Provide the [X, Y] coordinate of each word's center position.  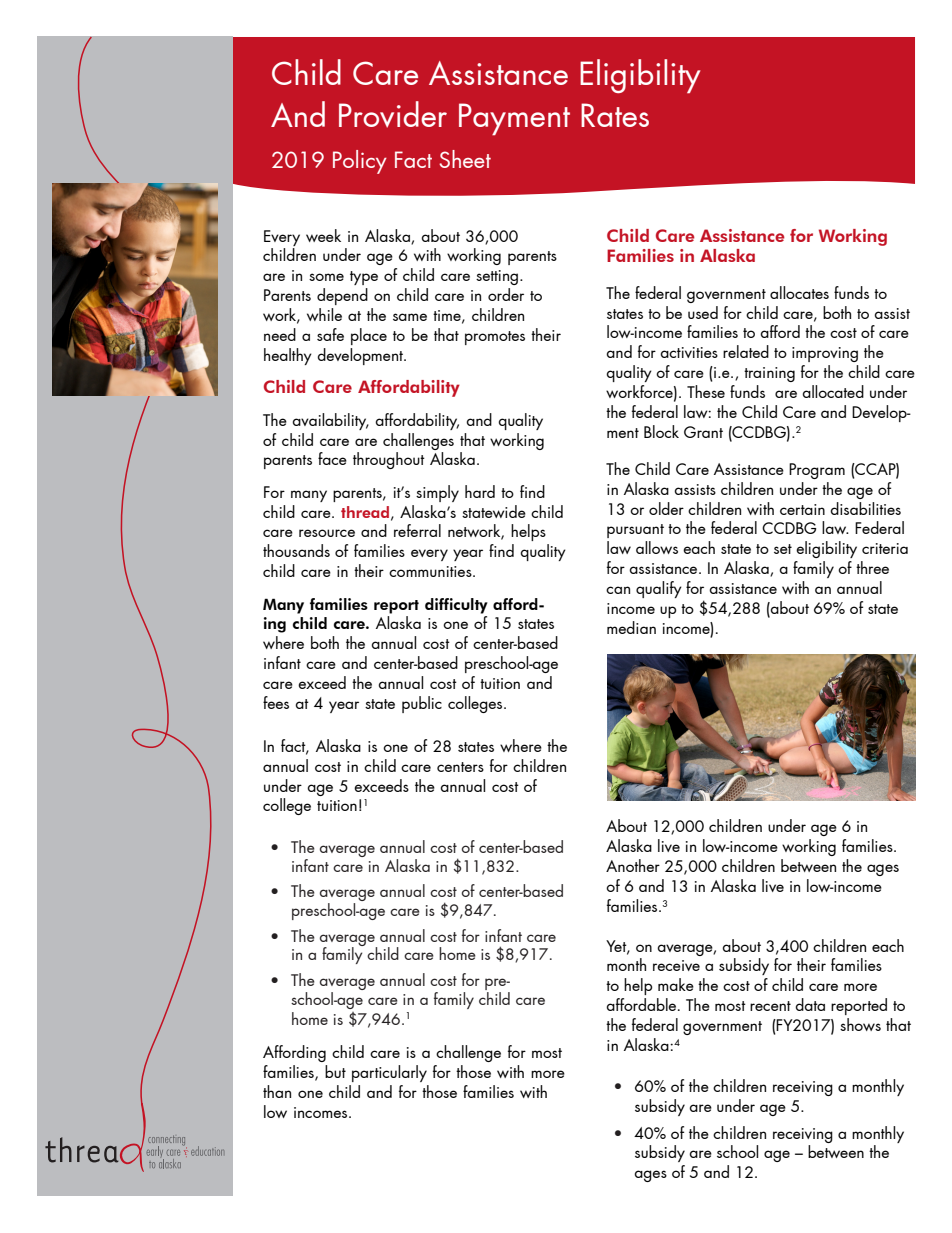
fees [276, 702]
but [335, 1071]
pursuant [635, 531]
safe [330, 334]
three [872, 567]
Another [633, 865]
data [810, 1004]
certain [802, 509]
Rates [615, 115]
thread [365, 512]
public [422, 704]
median [631, 627]
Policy [360, 162]
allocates [799, 292]
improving [825, 354]
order [506, 294]
